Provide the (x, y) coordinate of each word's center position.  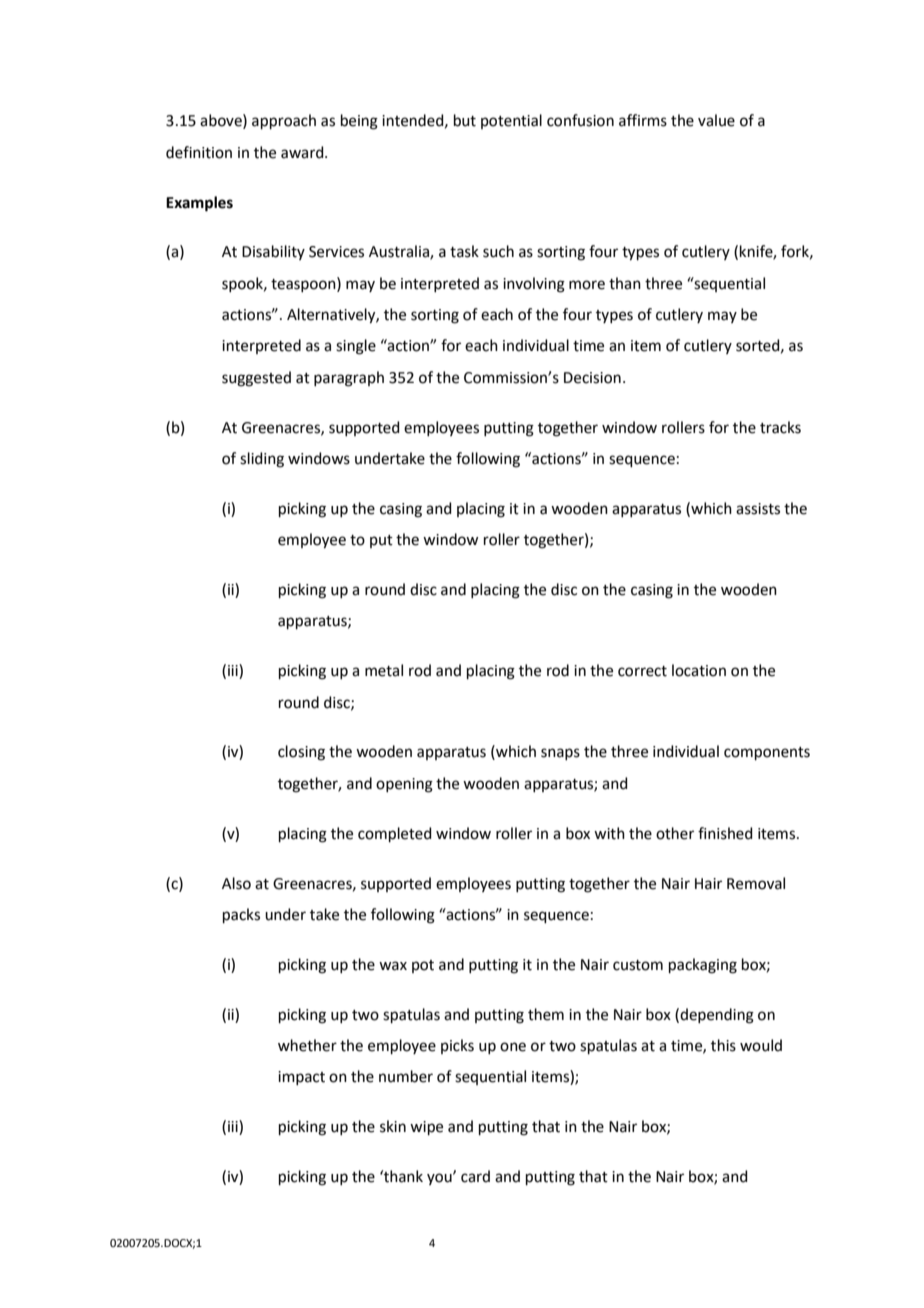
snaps (560, 754)
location (699, 670)
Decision (592, 378)
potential (511, 121)
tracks (780, 427)
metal (384, 670)
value (716, 120)
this (723, 1045)
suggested (256, 379)
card (475, 1176)
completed (395, 834)
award (303, 152)
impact (301, 1078)
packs (241, 915)
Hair (708, 884)
